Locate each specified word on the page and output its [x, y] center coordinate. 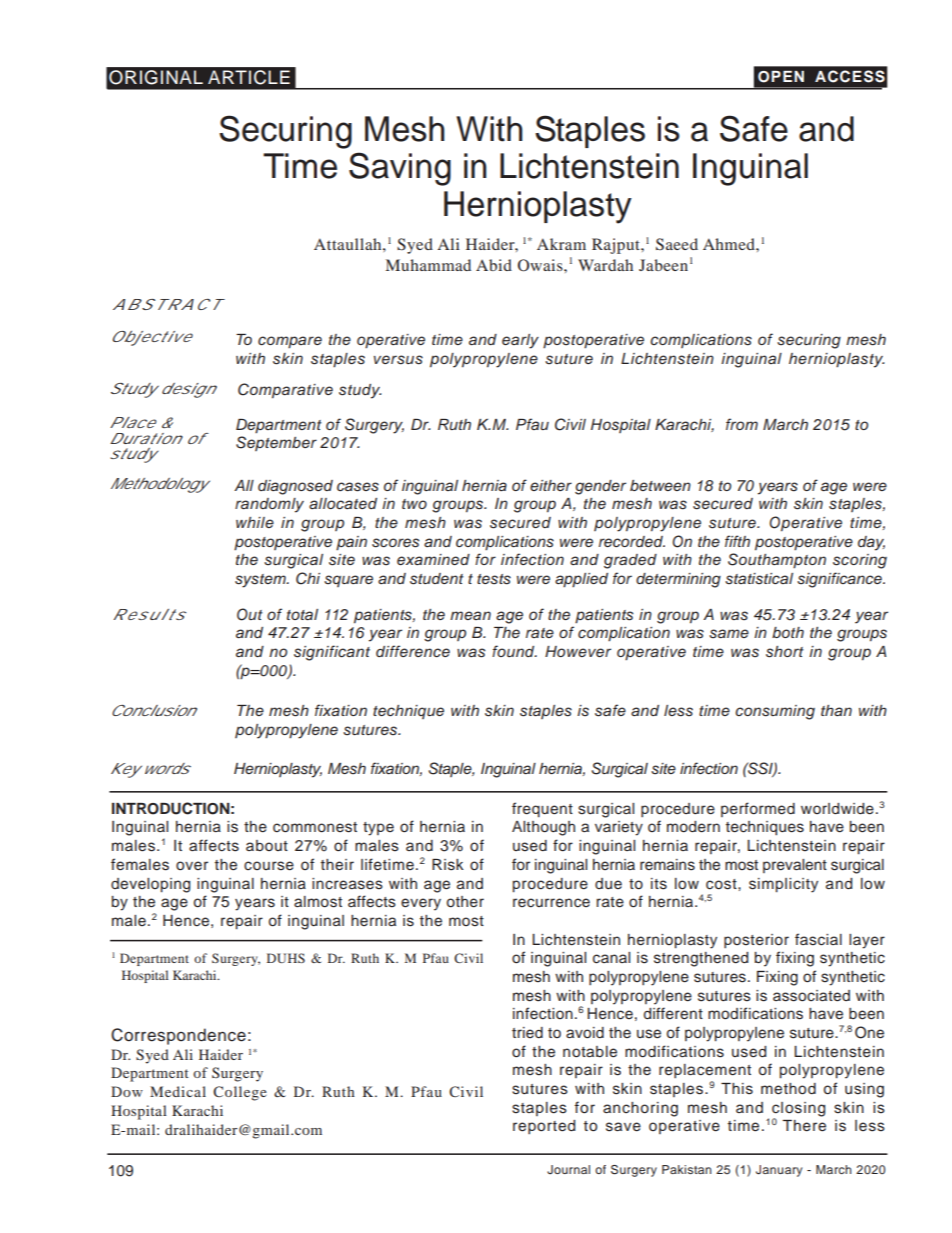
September [276, 443]
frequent [542, 810]
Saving [400, 169]
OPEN [781, 77]
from [742, 424]
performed [758, 809]
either [551, 485]
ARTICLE [249, 77]
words [165, 768]
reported [544, 1127]
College [240, 1093]
